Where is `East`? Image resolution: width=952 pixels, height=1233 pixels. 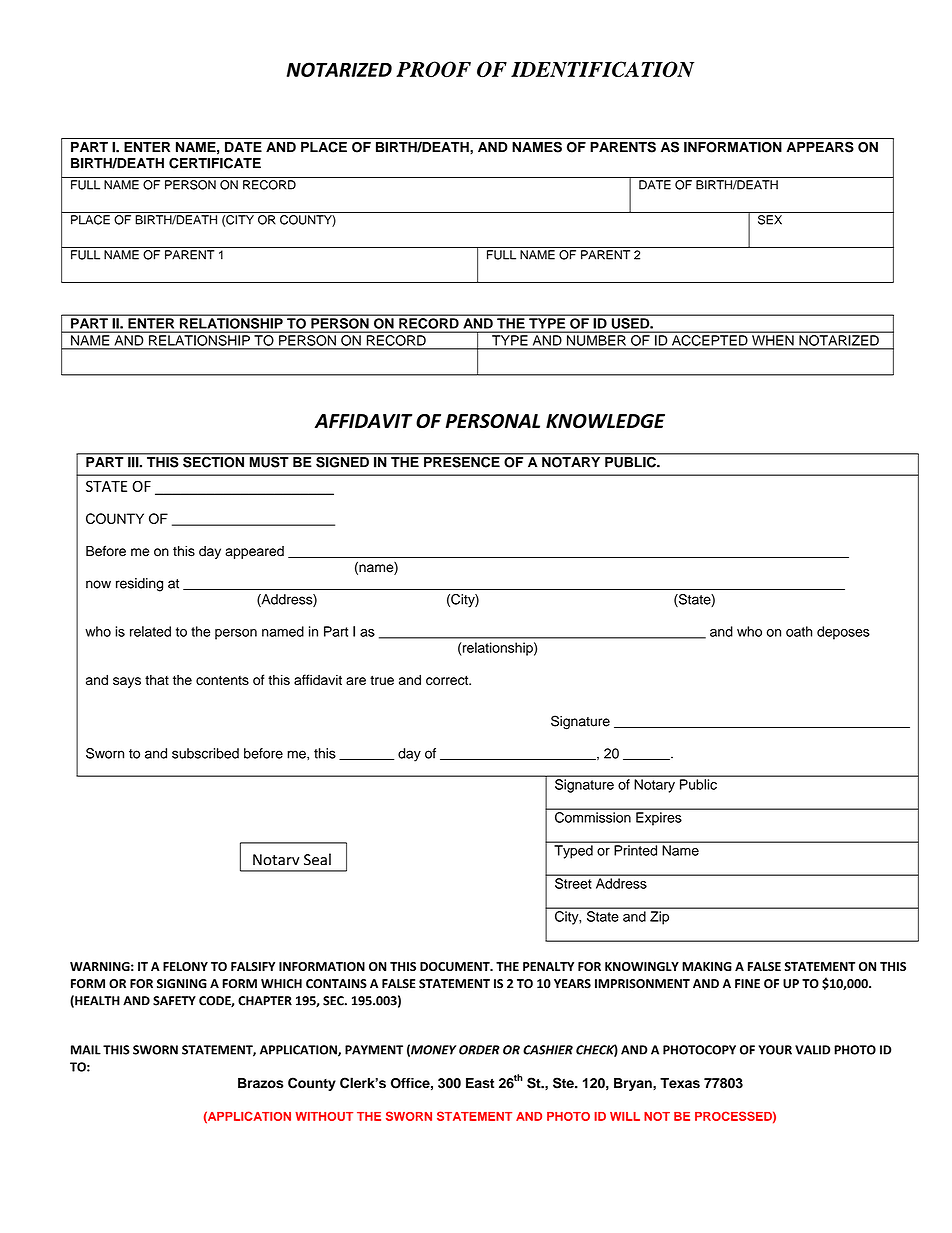
East is located at coordinates (480, 1083).
